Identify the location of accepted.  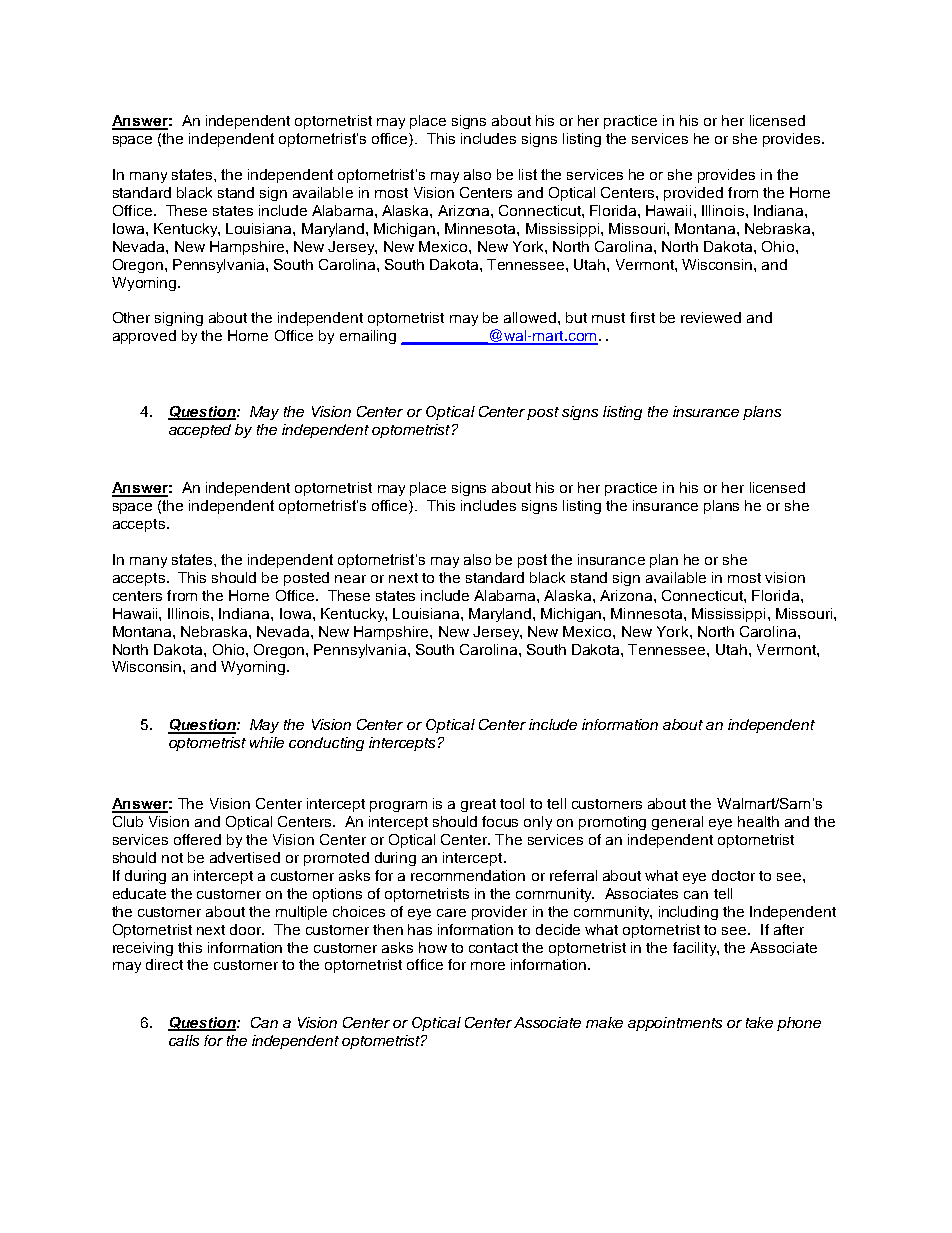
(200, 431).
